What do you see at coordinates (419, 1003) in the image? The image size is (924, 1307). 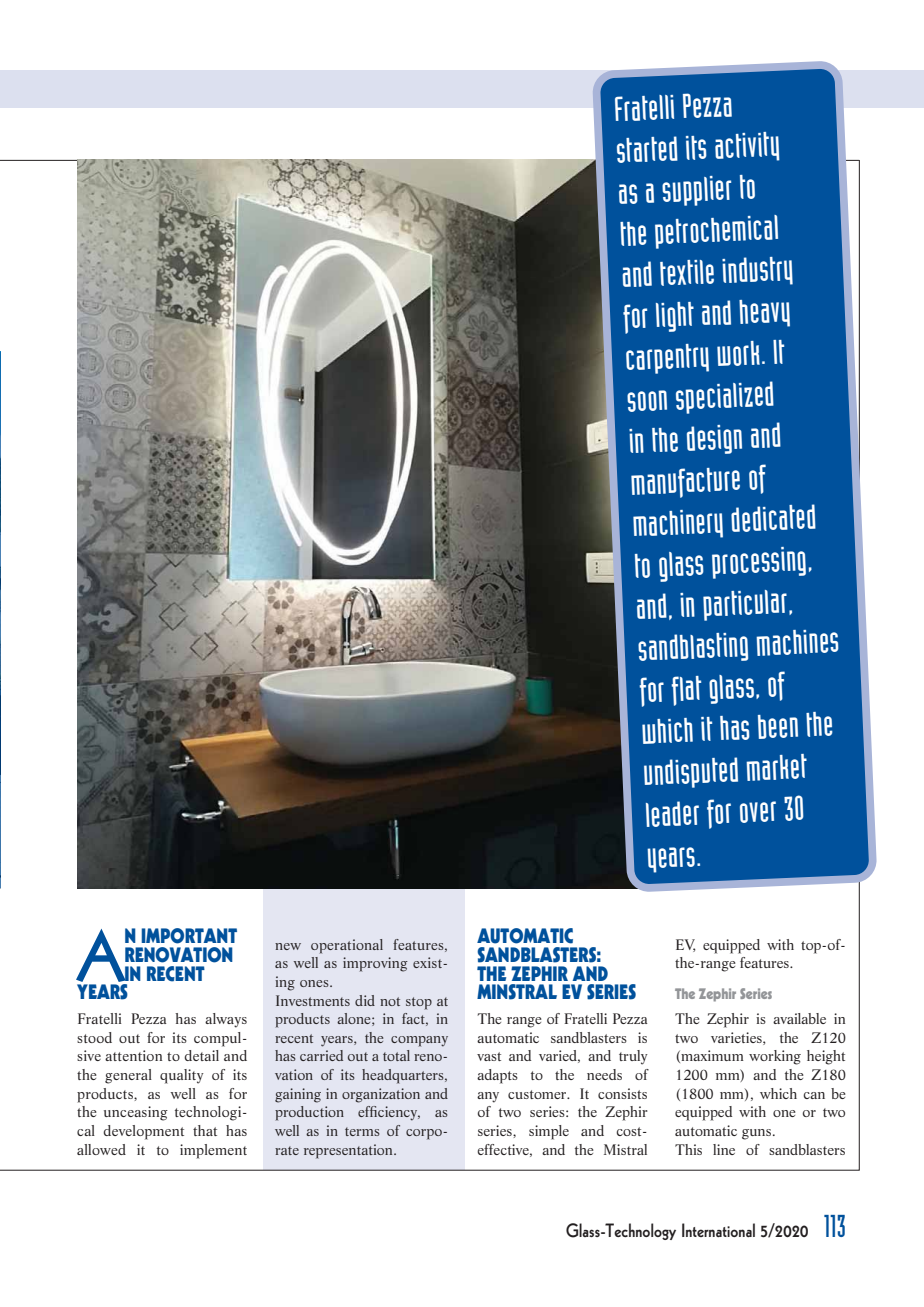 I see `stop` at bounding box center [419, 1003].
